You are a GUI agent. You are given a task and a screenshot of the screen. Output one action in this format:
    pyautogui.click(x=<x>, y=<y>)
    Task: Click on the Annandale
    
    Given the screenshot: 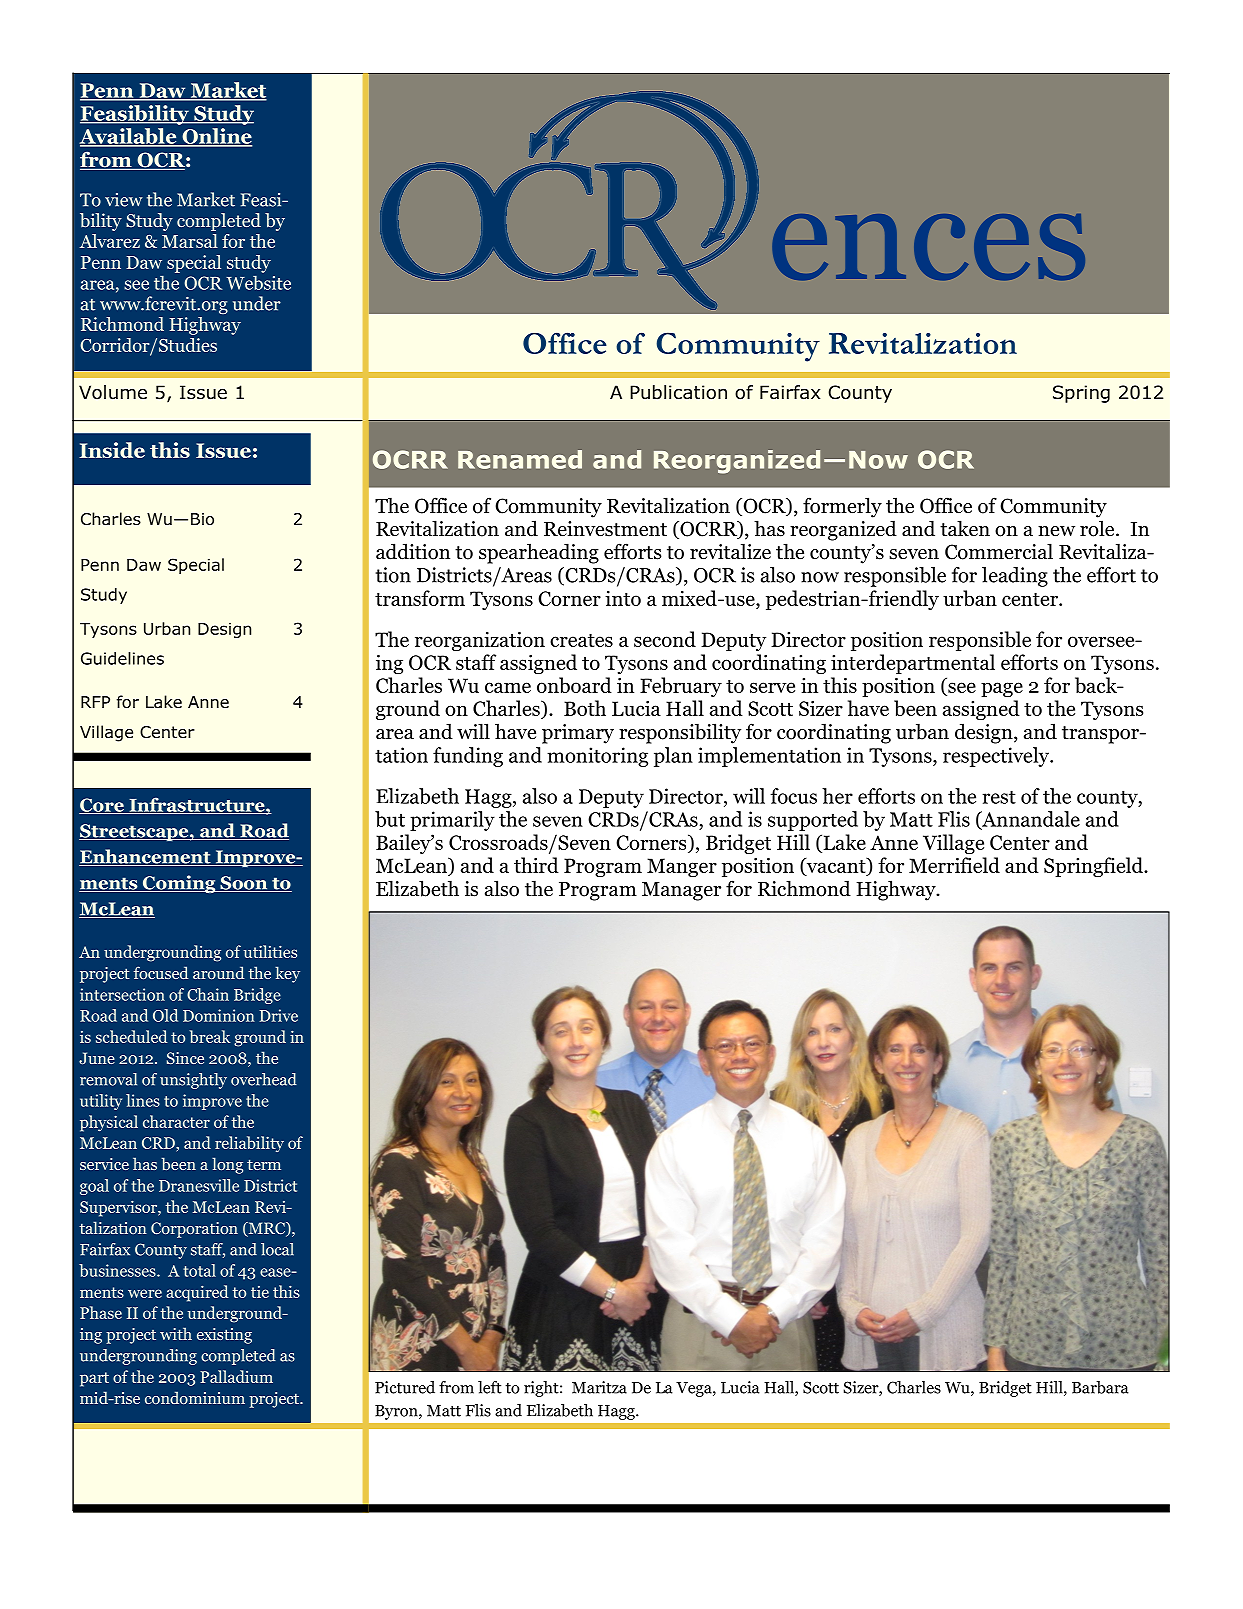 What is the action you would take?
    pyautogui.click(x=1030, y=820)
